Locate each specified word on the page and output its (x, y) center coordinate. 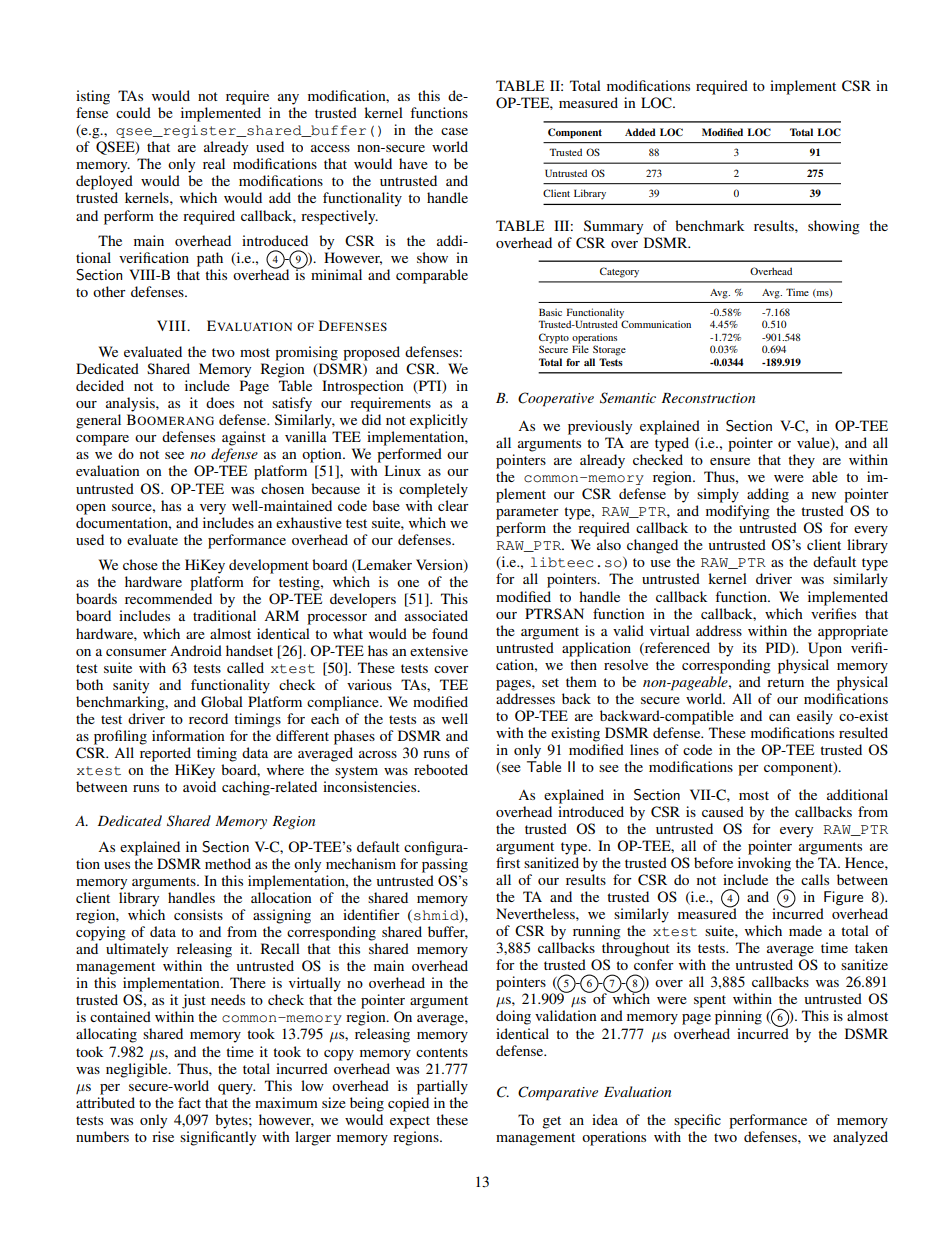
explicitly (439, 421)
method (228, 863)
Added (640, 132)
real (214, 163)
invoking (764, 864)
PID (779, 648)
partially (442, 1087)
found (450, 633)
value (814, 444)
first (508, 862)
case (454, 131)
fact (189, 1102)
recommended (168, 598)
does (220, 402)
